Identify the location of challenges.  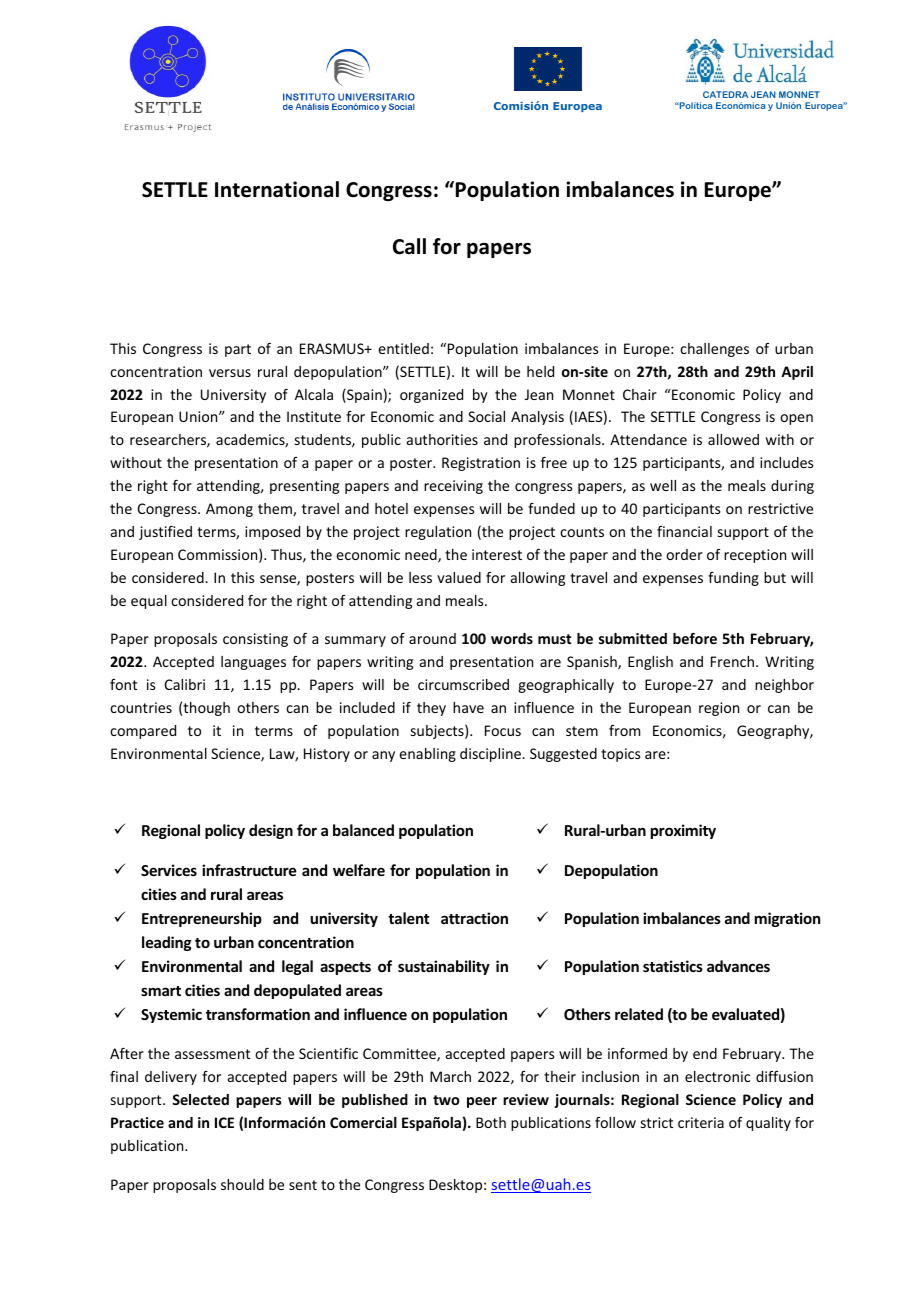
(714, 350).
